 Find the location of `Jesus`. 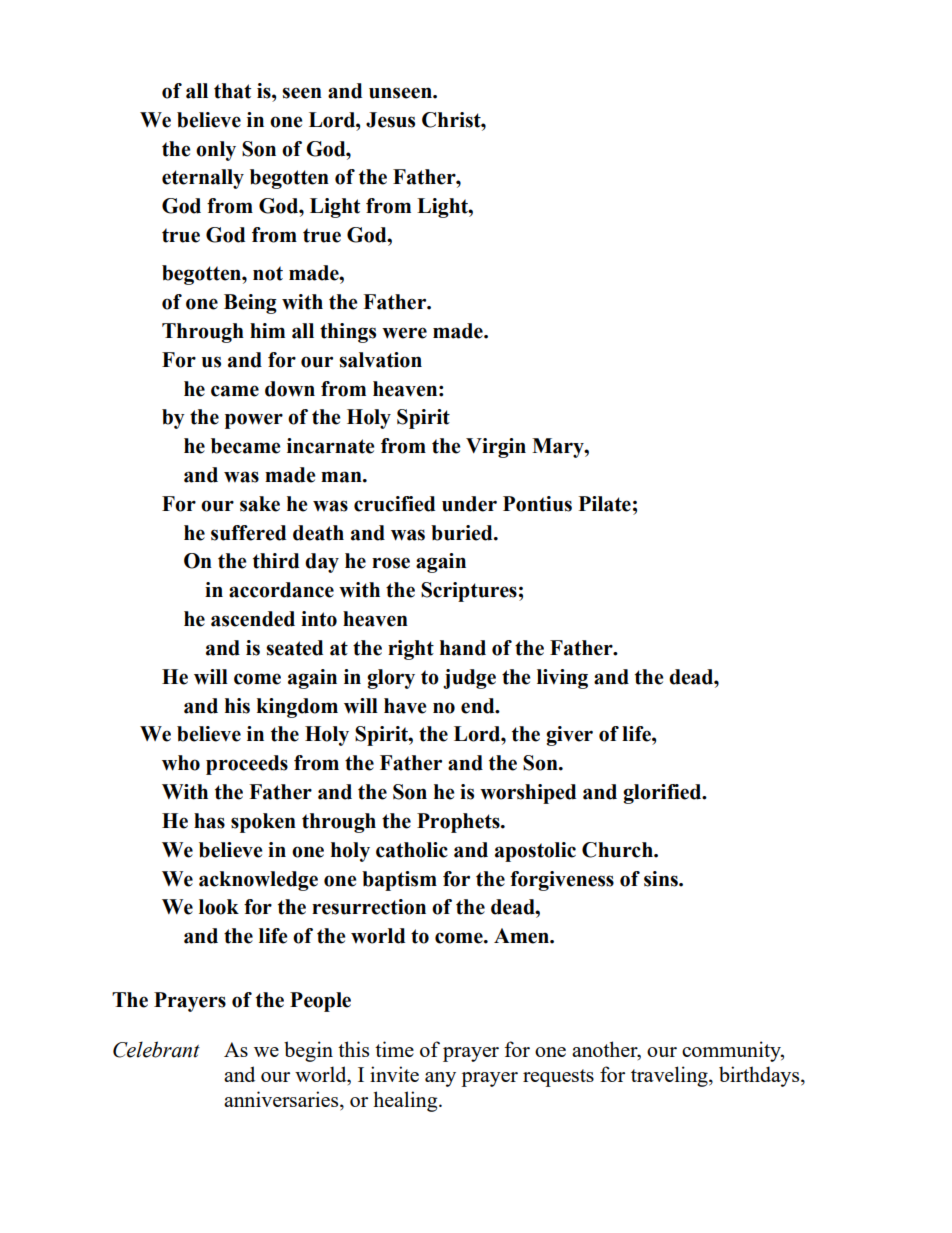

Jesus is located at coordinates (390, 120).
